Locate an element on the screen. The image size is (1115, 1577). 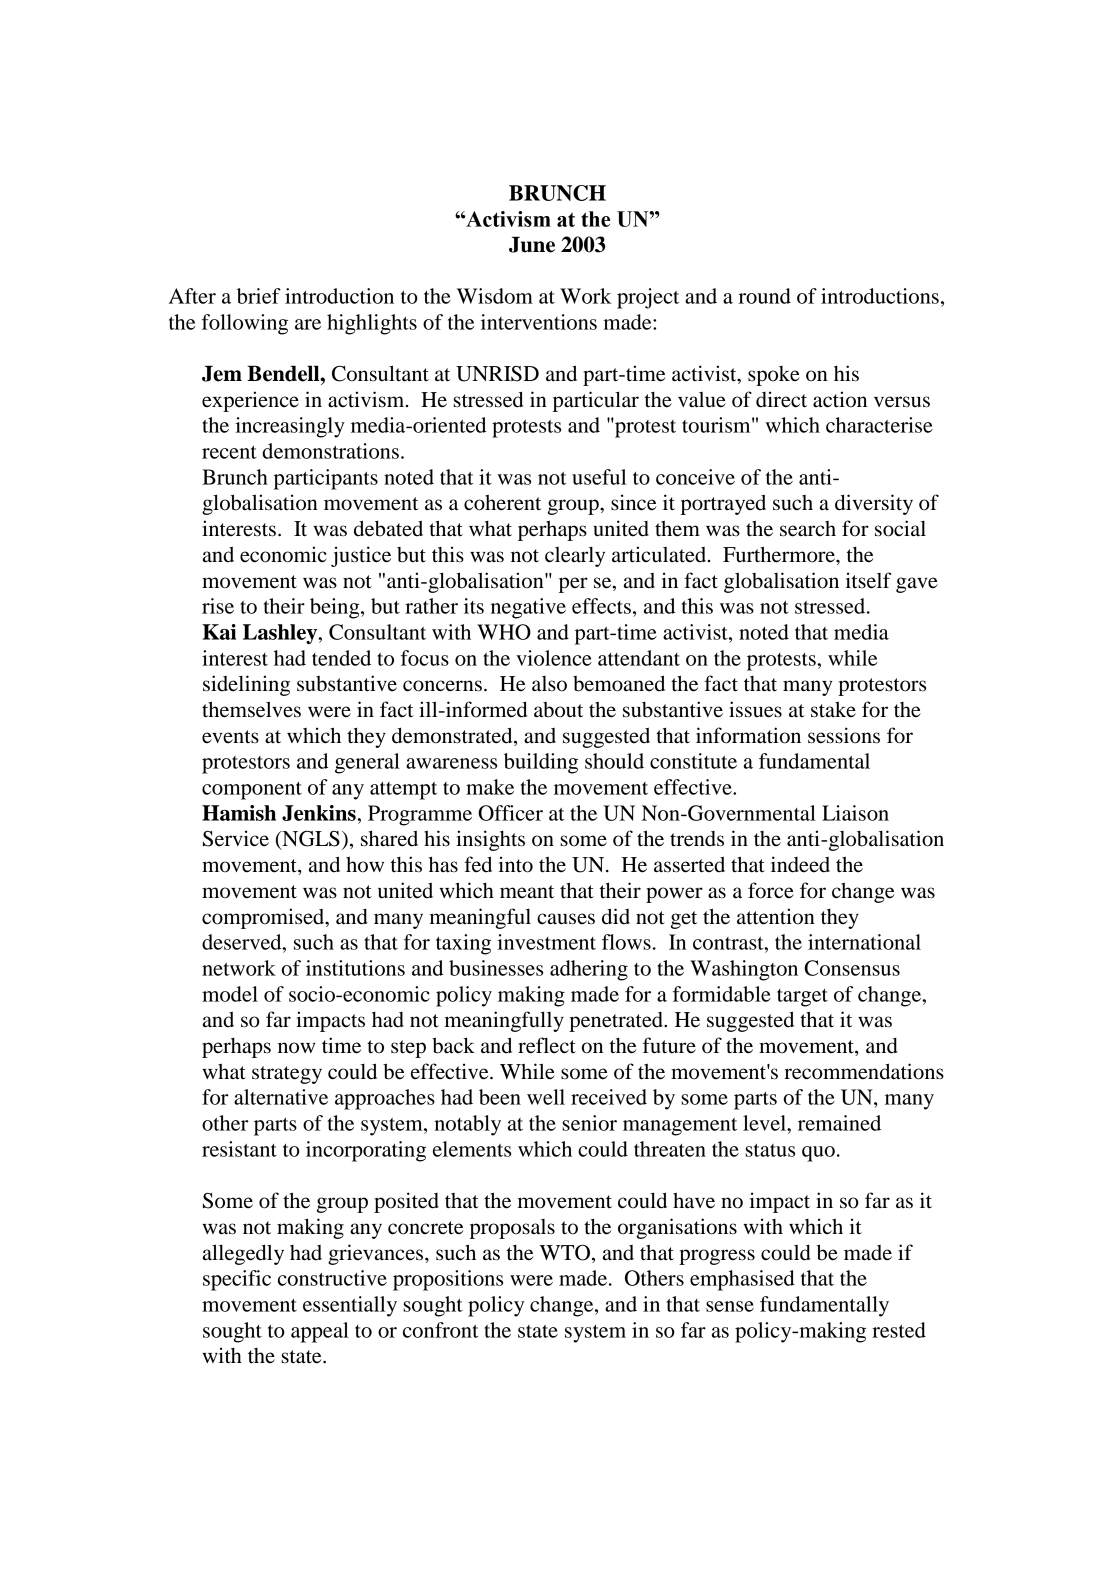
indeed is located at coordinates (800, 864).
